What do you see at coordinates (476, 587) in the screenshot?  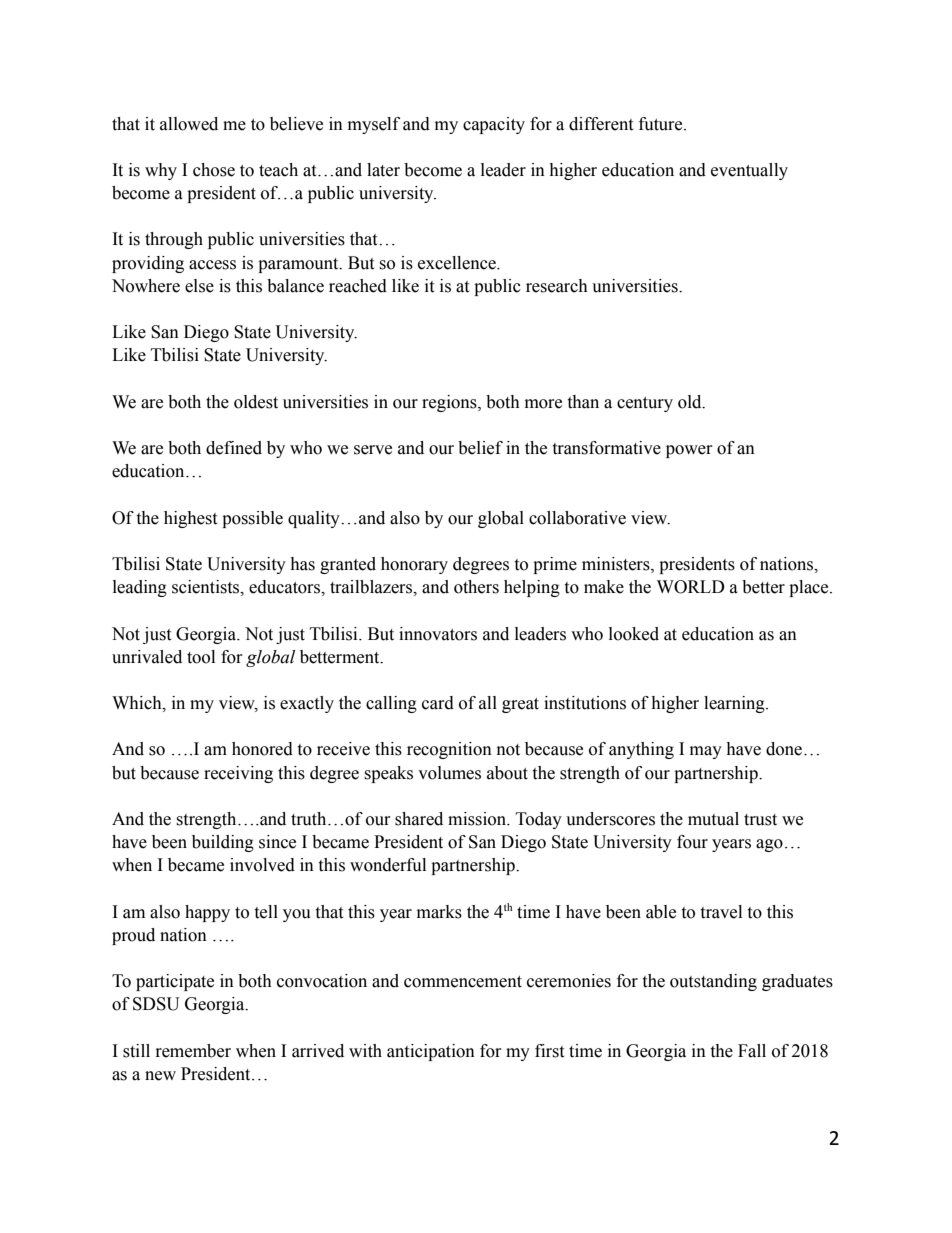 I see `others` at bounding box center [476, 587].
